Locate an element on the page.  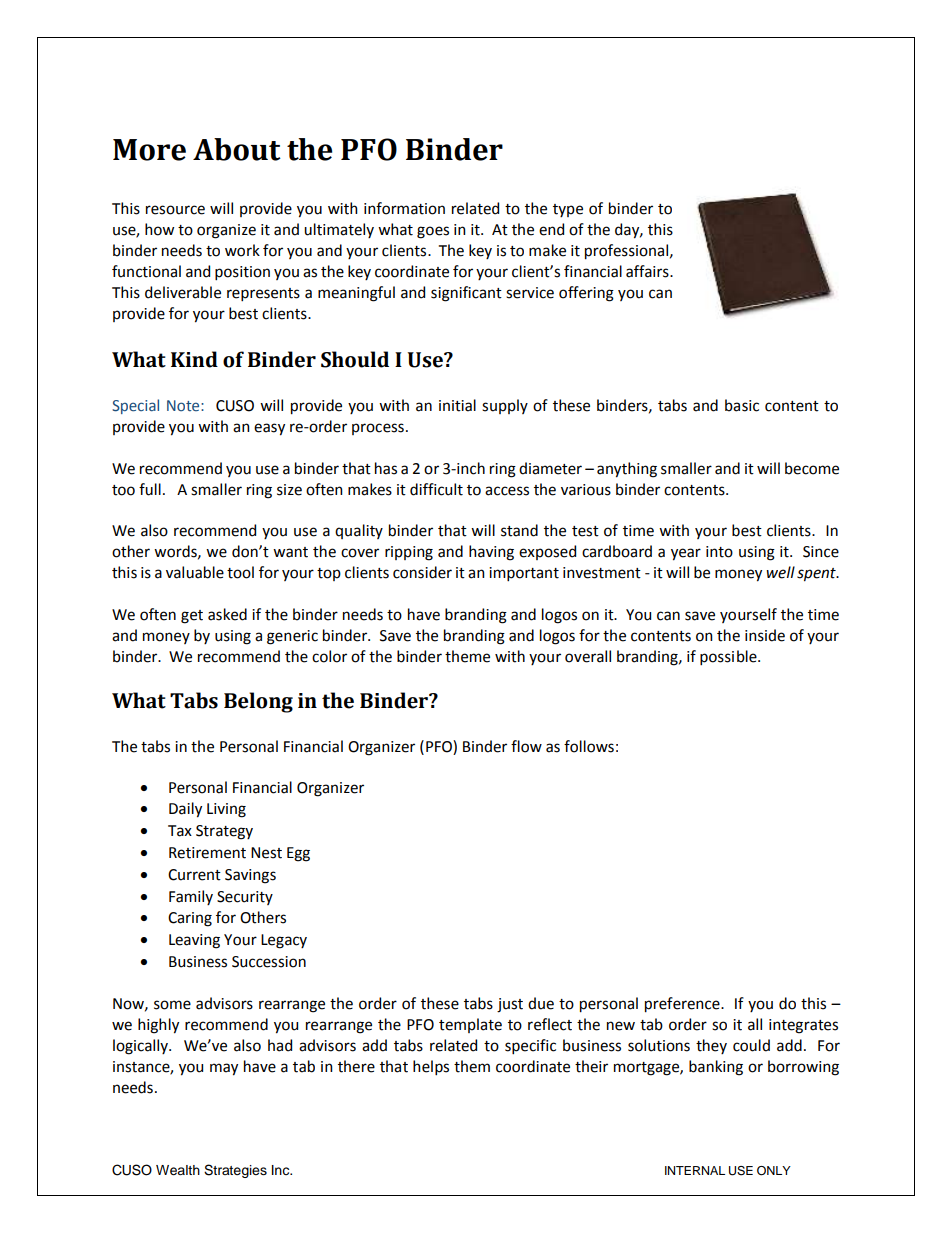
About is located at coordinates (237, 149).
